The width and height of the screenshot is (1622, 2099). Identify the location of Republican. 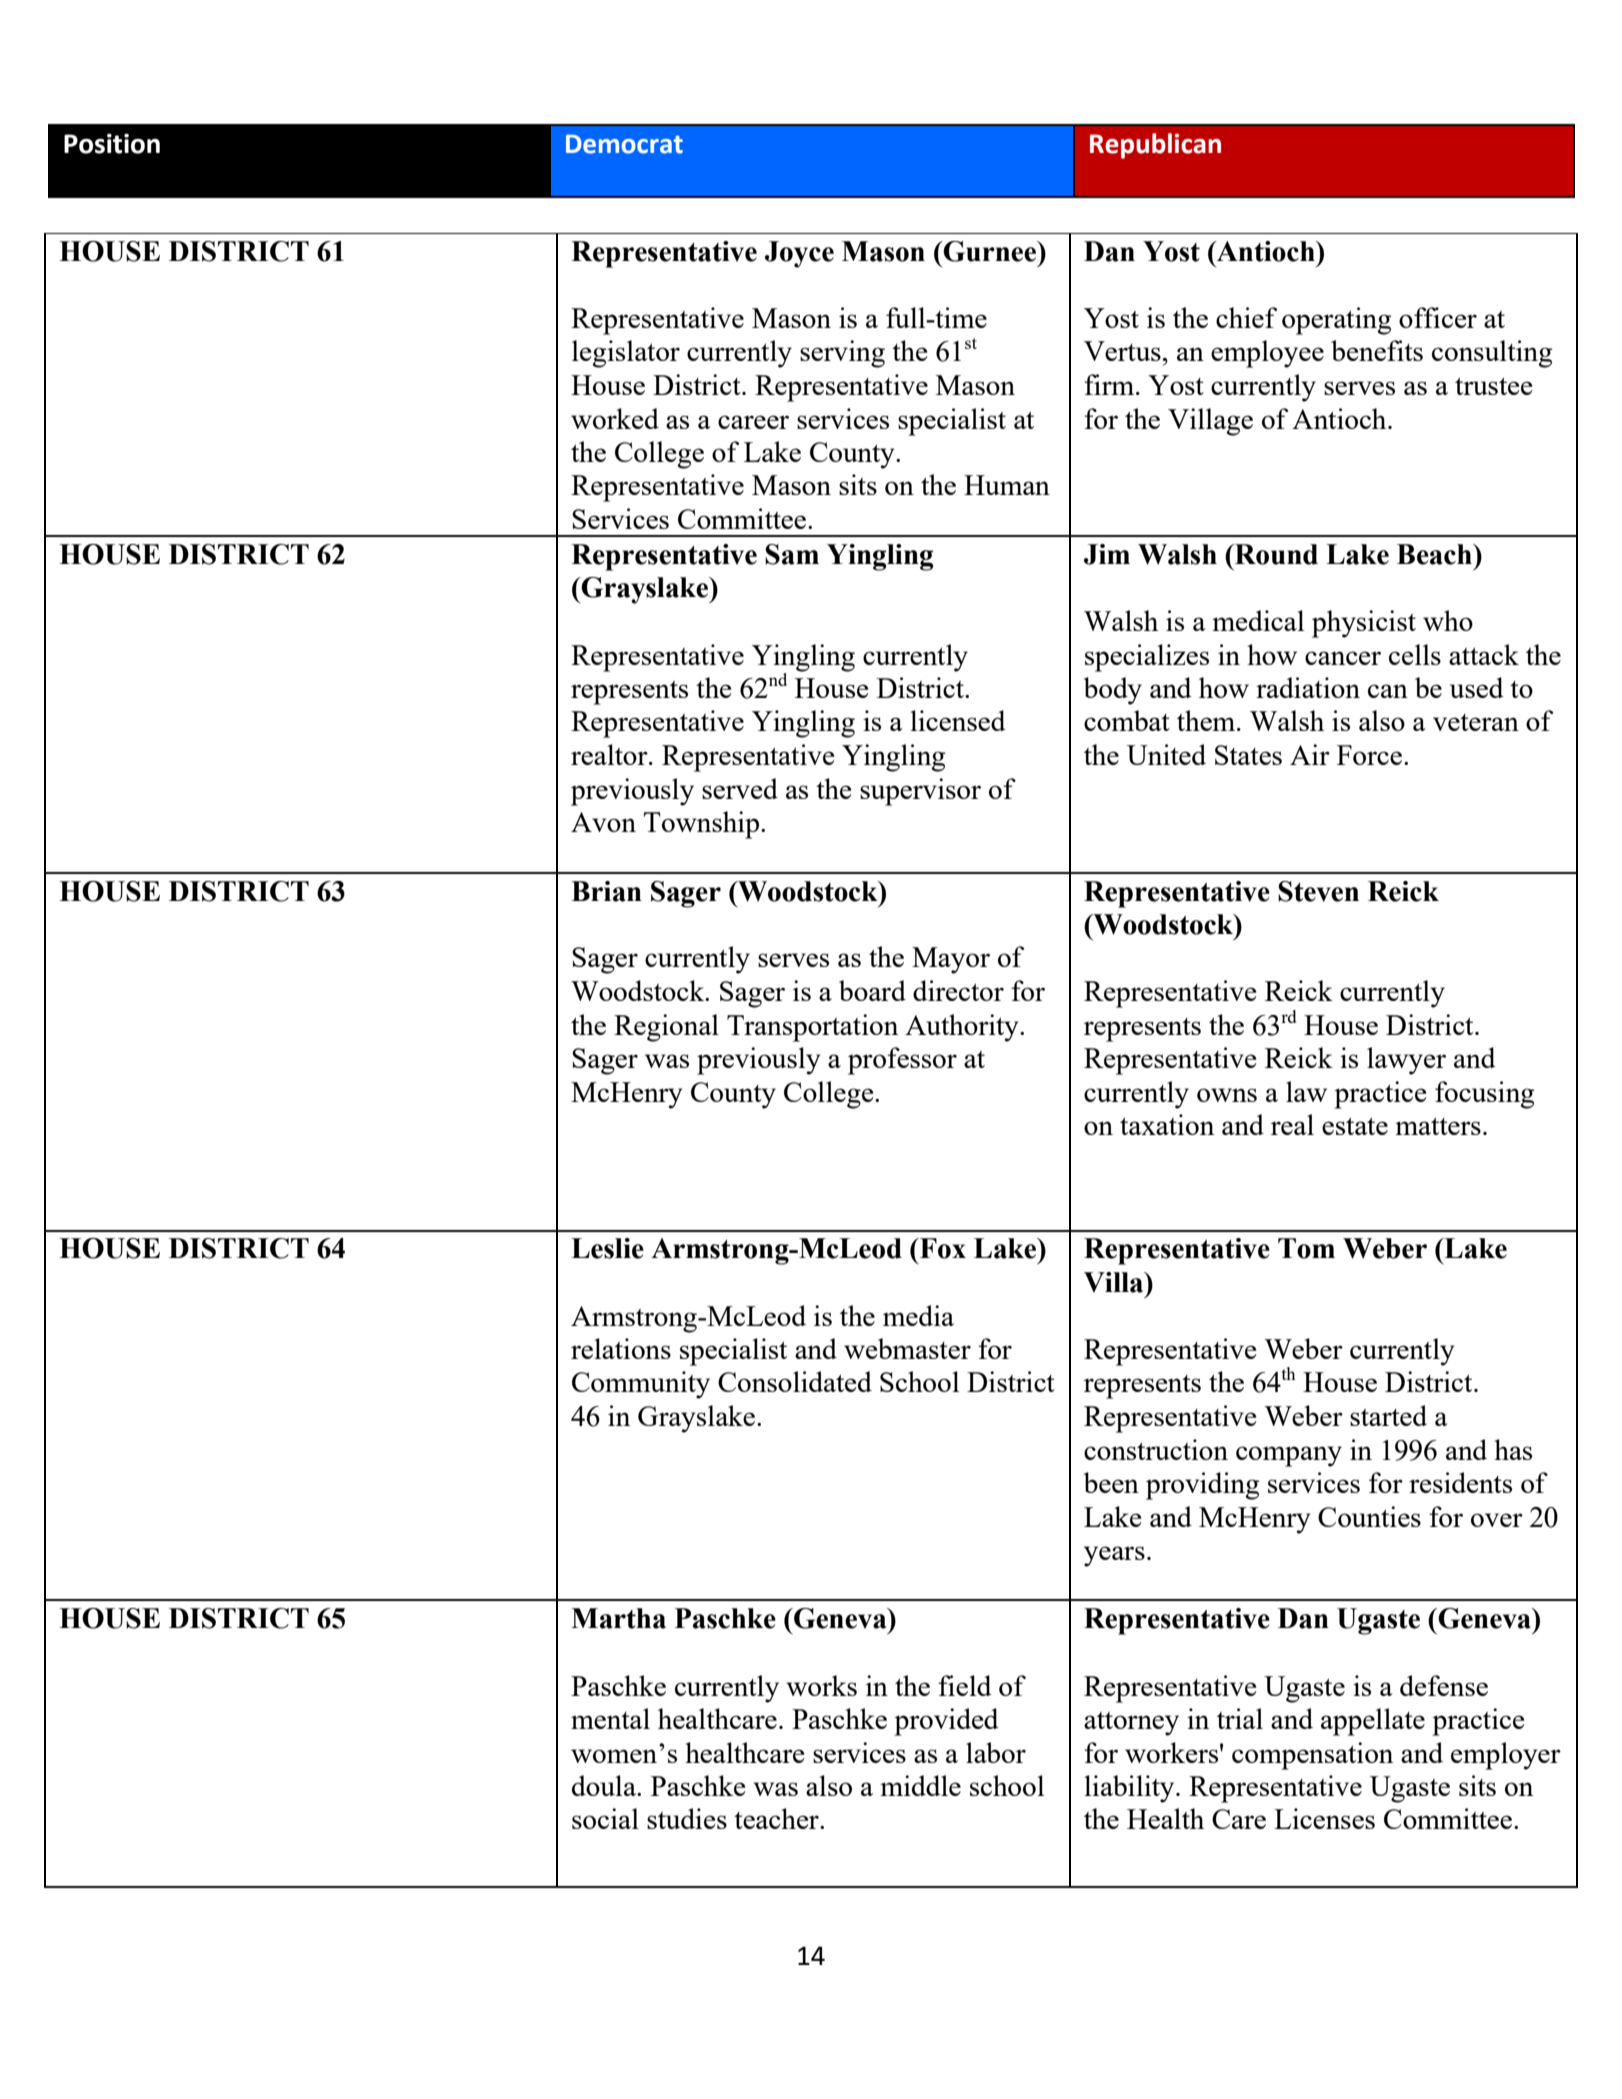
(1155, 146).
